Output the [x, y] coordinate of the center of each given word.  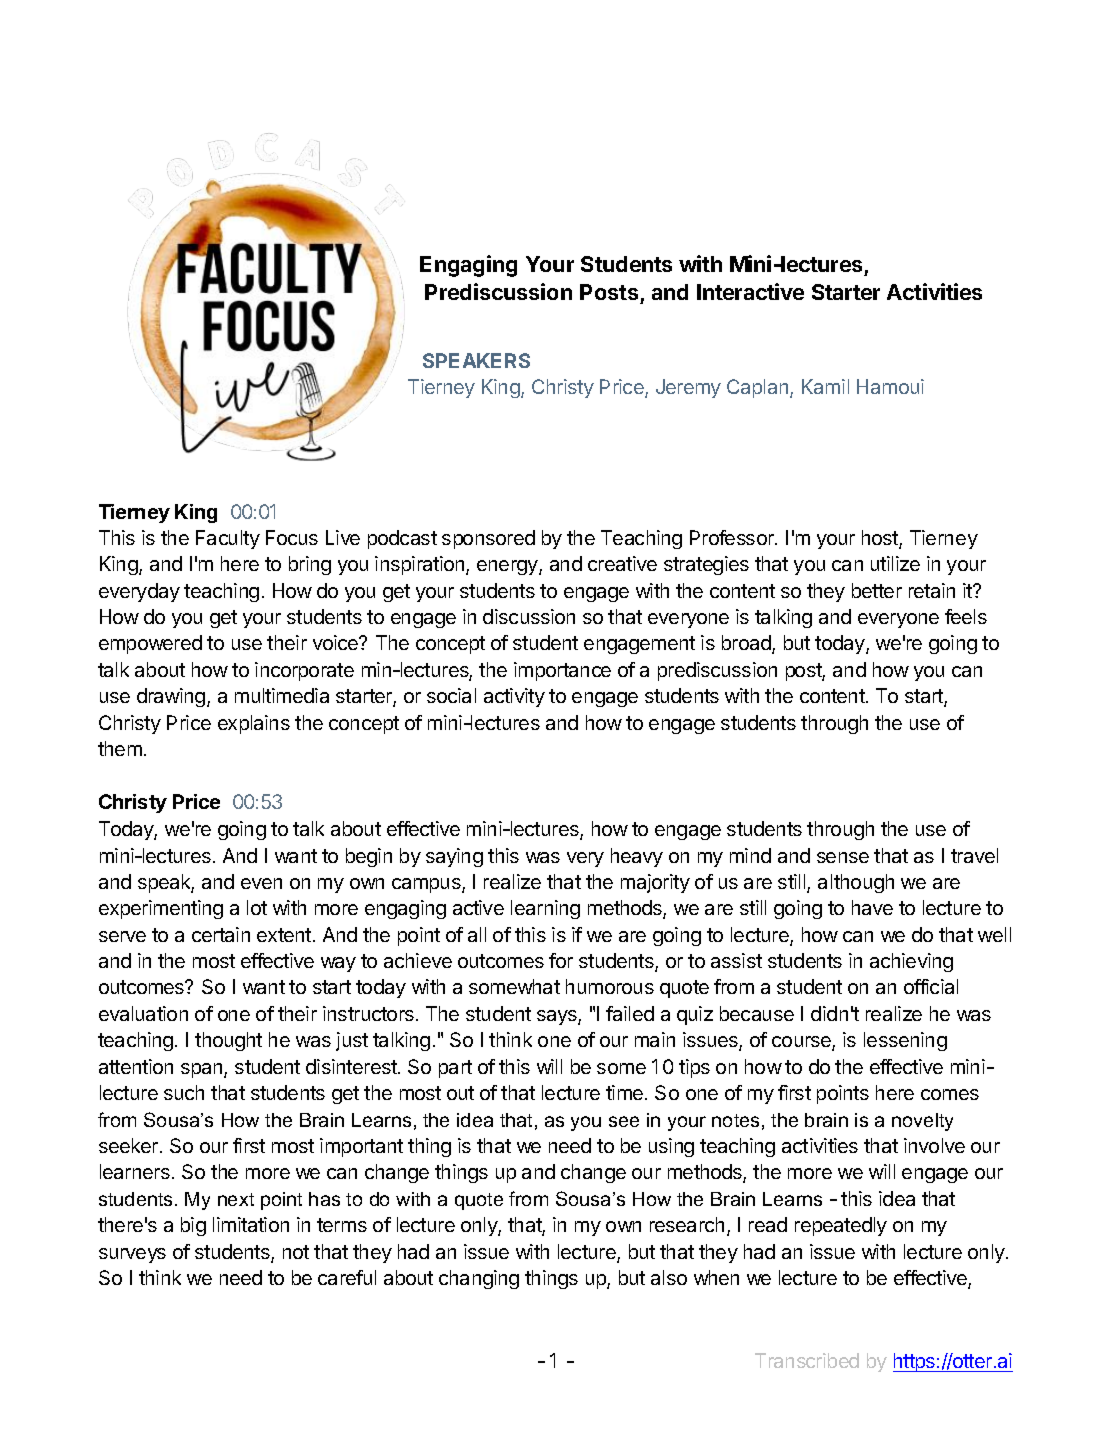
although [856, 883]
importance [562, 671]
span [203, 1070]
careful [347, 1277]
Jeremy [688, 388]
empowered [150, 644]
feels [966, 616]
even [261, 883]
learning [545, 909]
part [455, 1069]
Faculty [228, 539]
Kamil [825, 386]
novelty [922, 1122]
